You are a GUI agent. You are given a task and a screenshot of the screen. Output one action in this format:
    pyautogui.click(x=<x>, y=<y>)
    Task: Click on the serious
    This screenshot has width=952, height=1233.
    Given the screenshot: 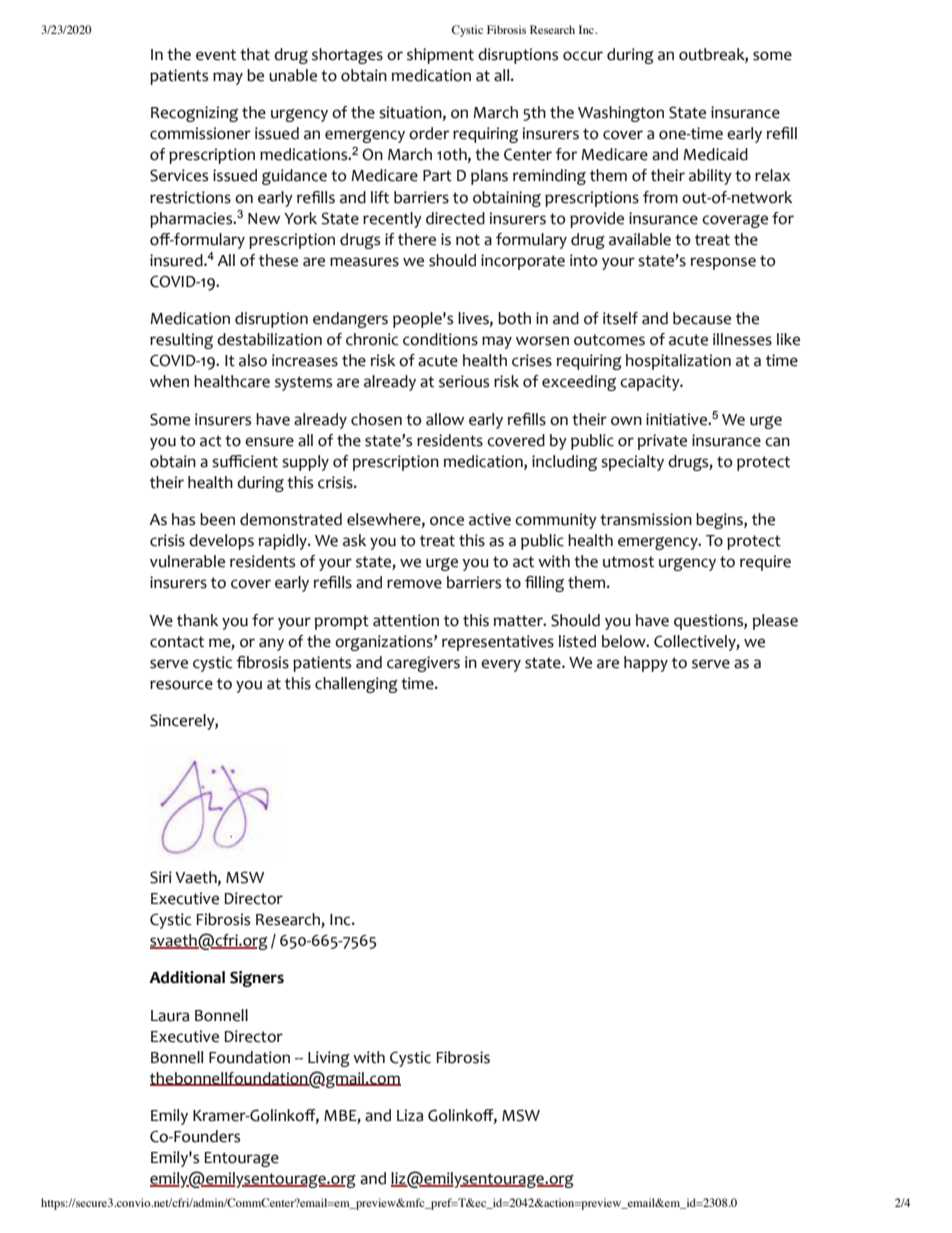 What is the action you would take?
    pyautogui.click(x=464, y=381)
